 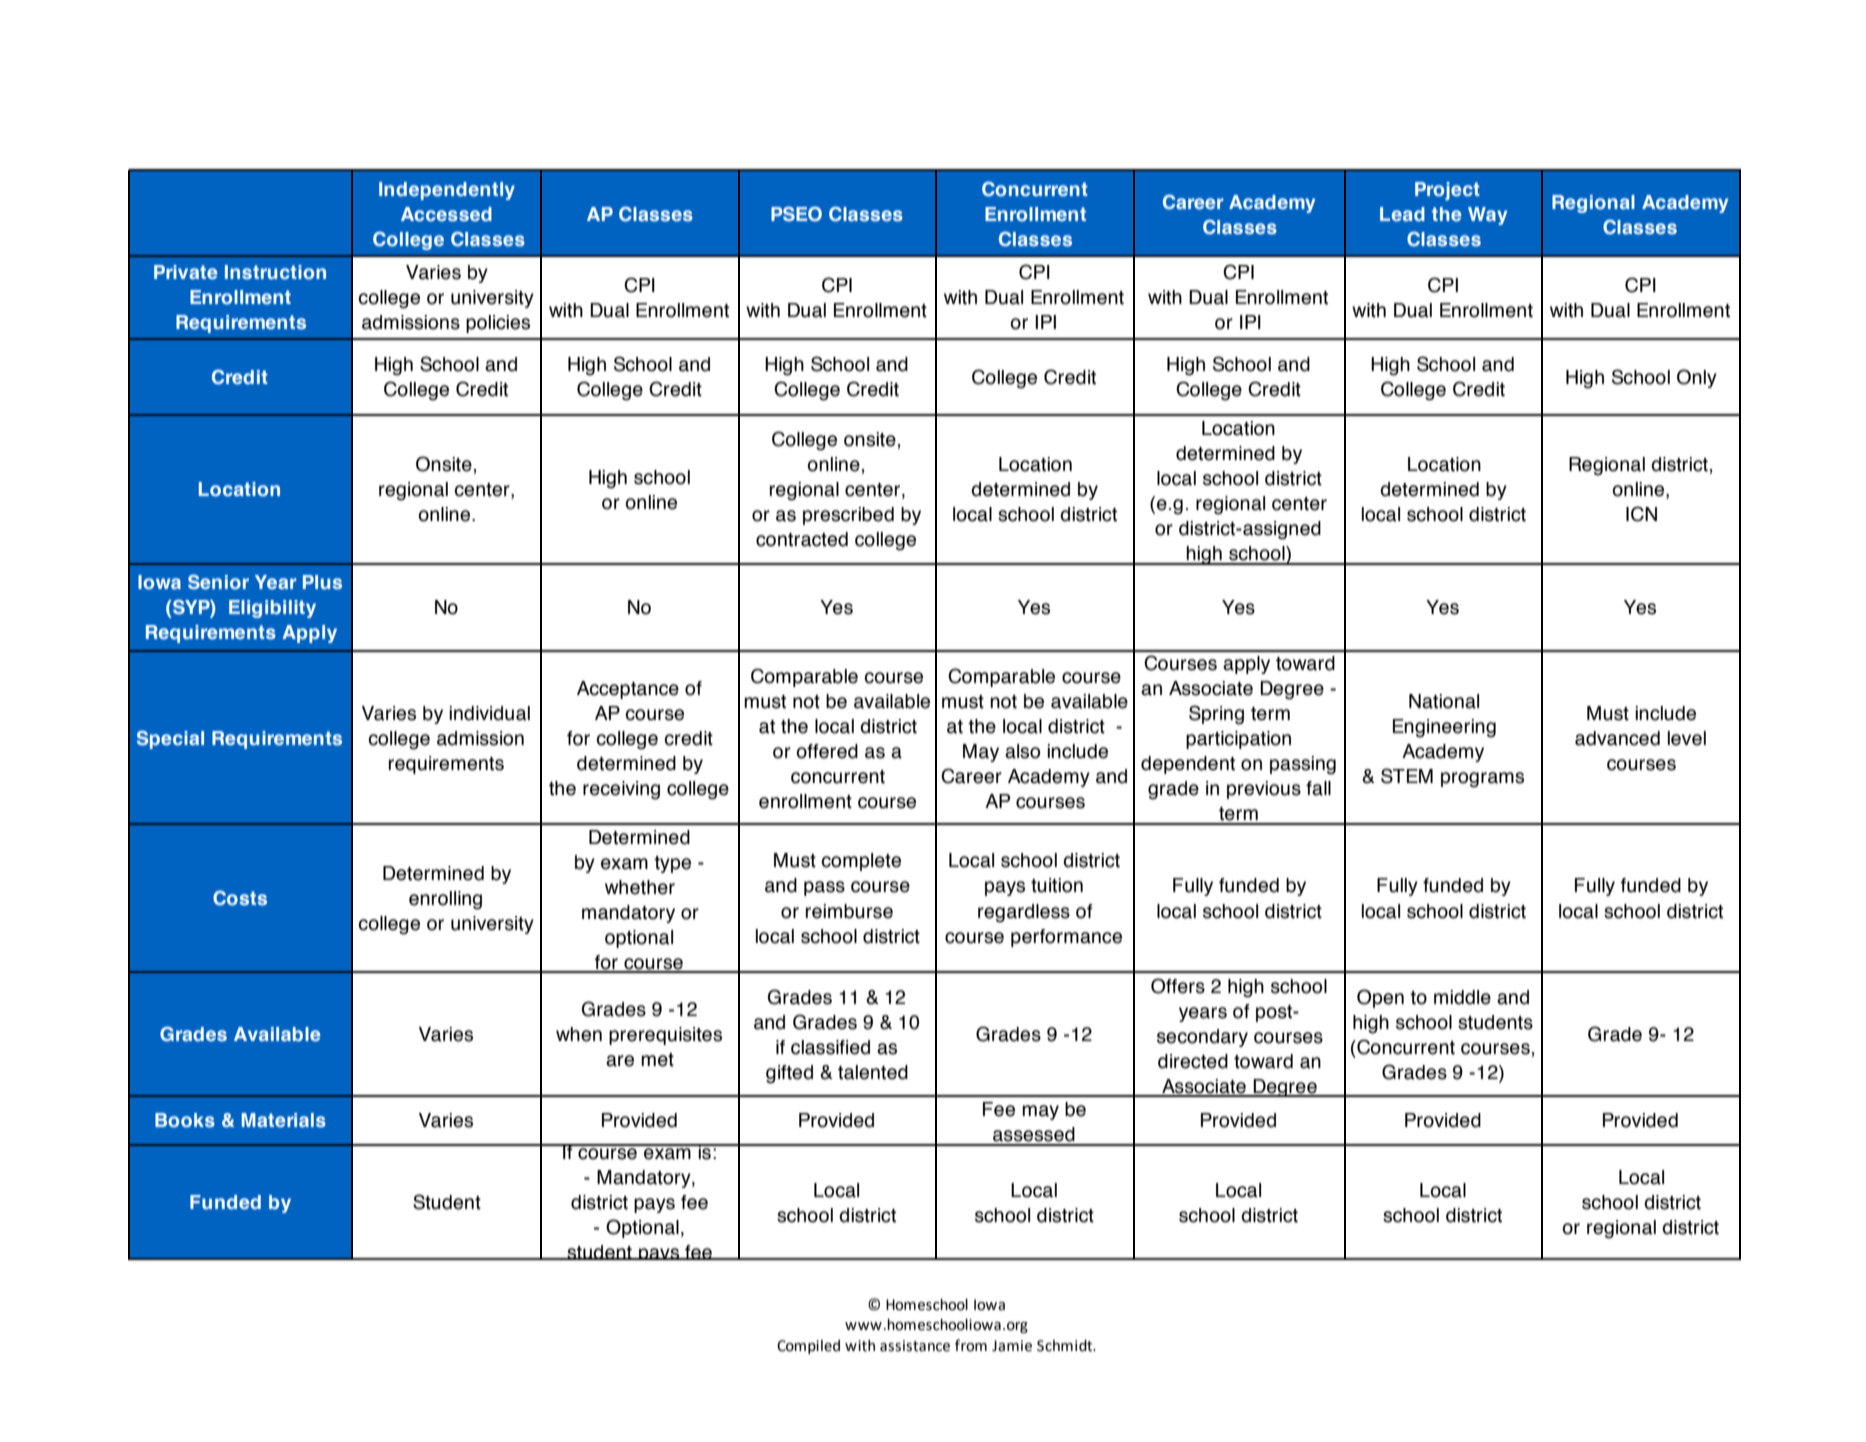 What do you see at coordinates (1487, 216) in the screenshot?
I see `Way` at bounding box center [1487, 216].
